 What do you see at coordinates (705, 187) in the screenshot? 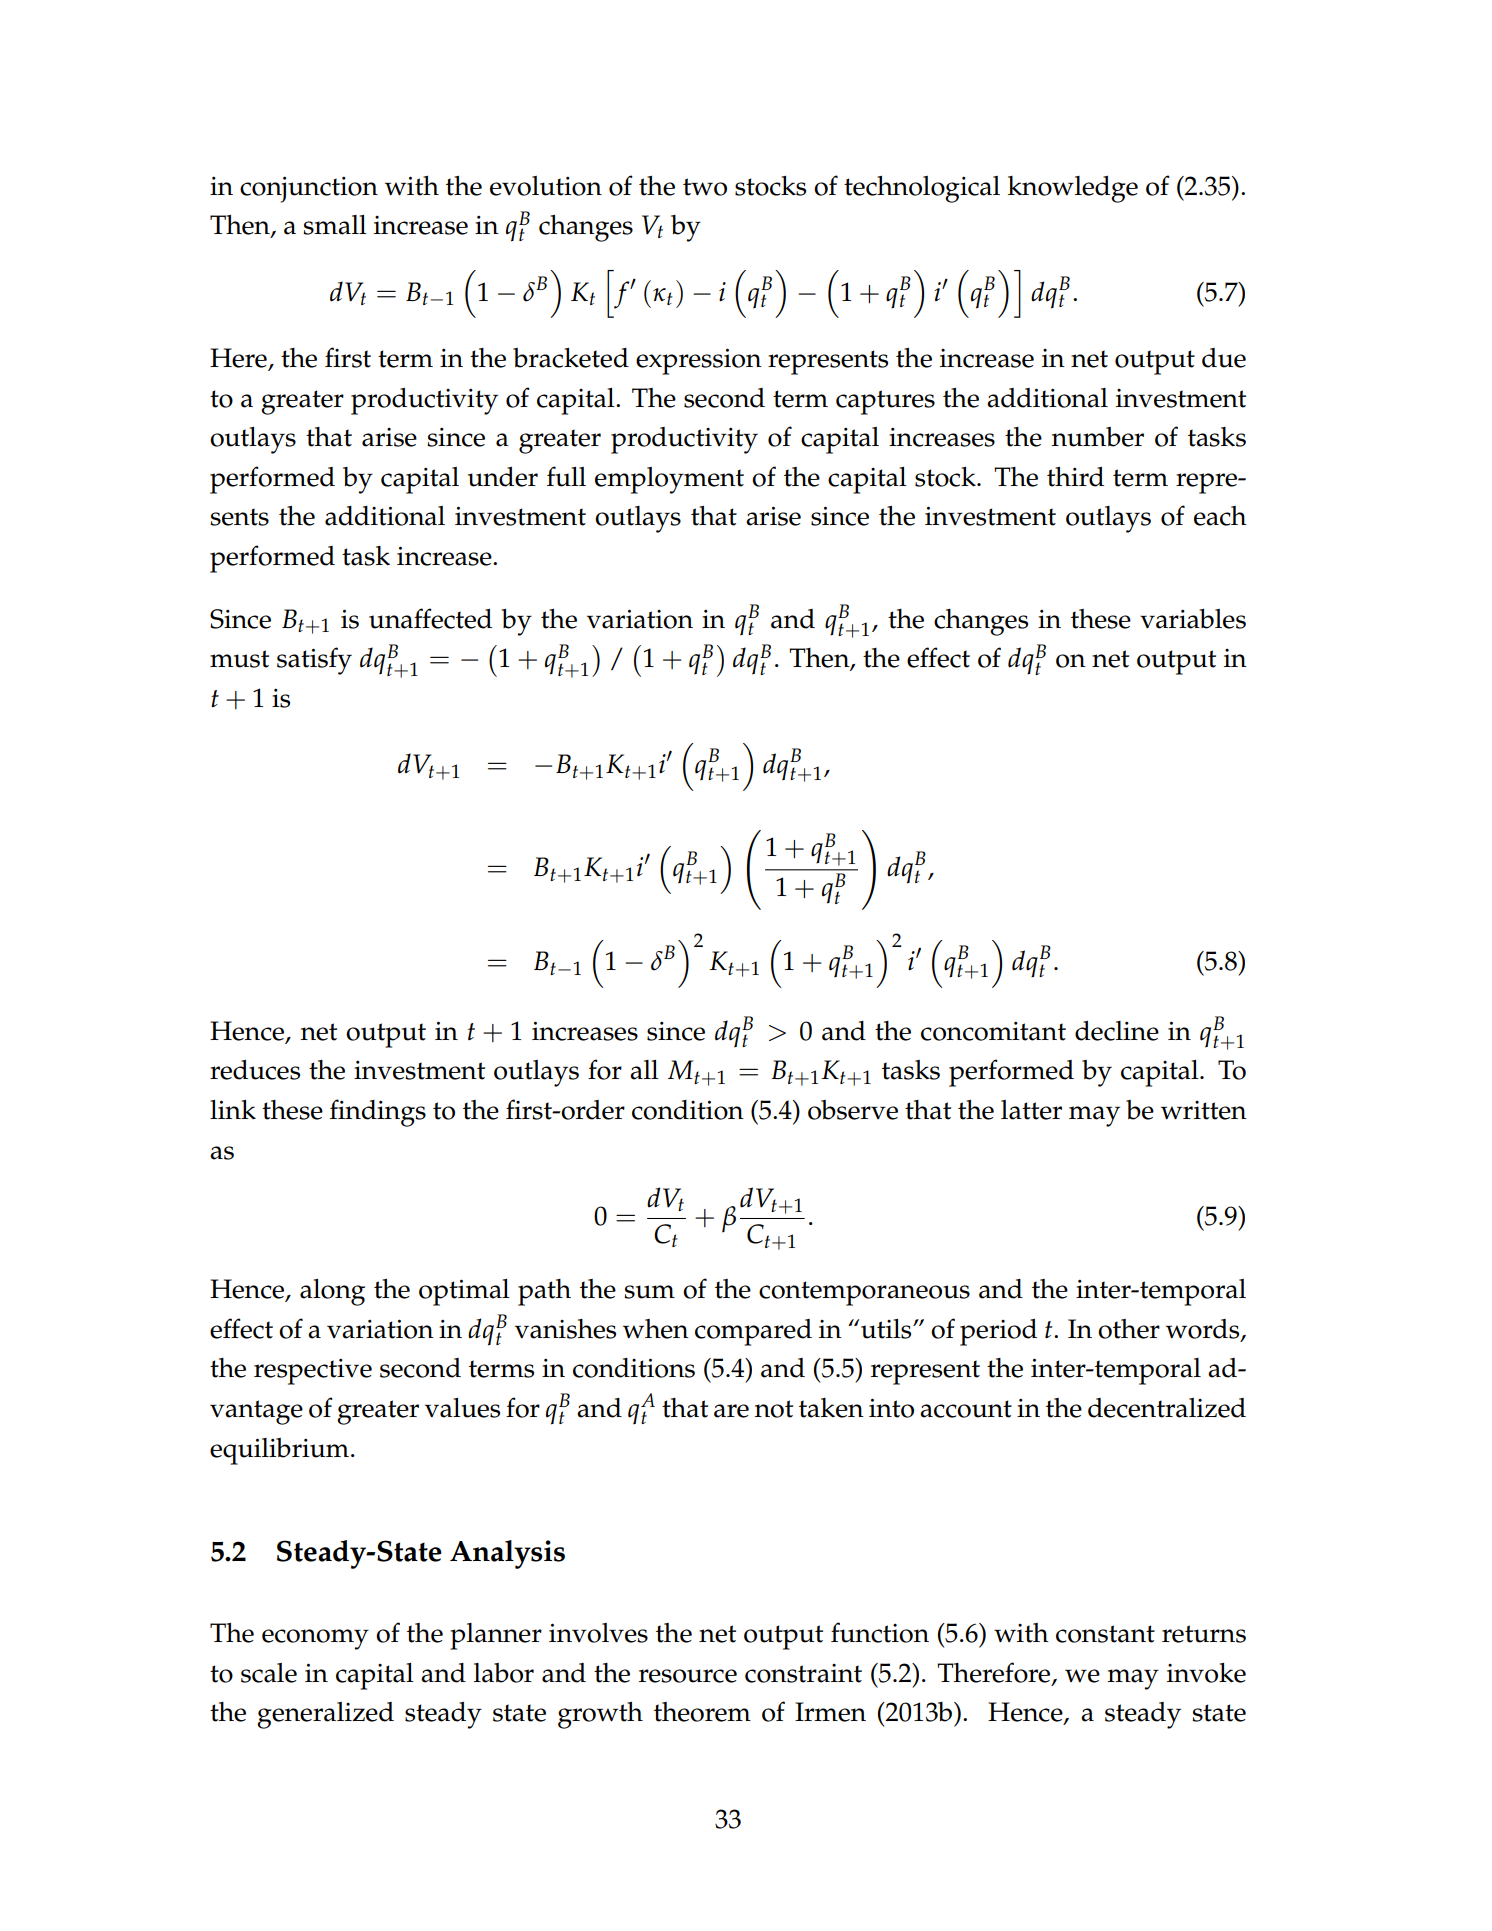
I see `two` at bounding box center [705, 187].
